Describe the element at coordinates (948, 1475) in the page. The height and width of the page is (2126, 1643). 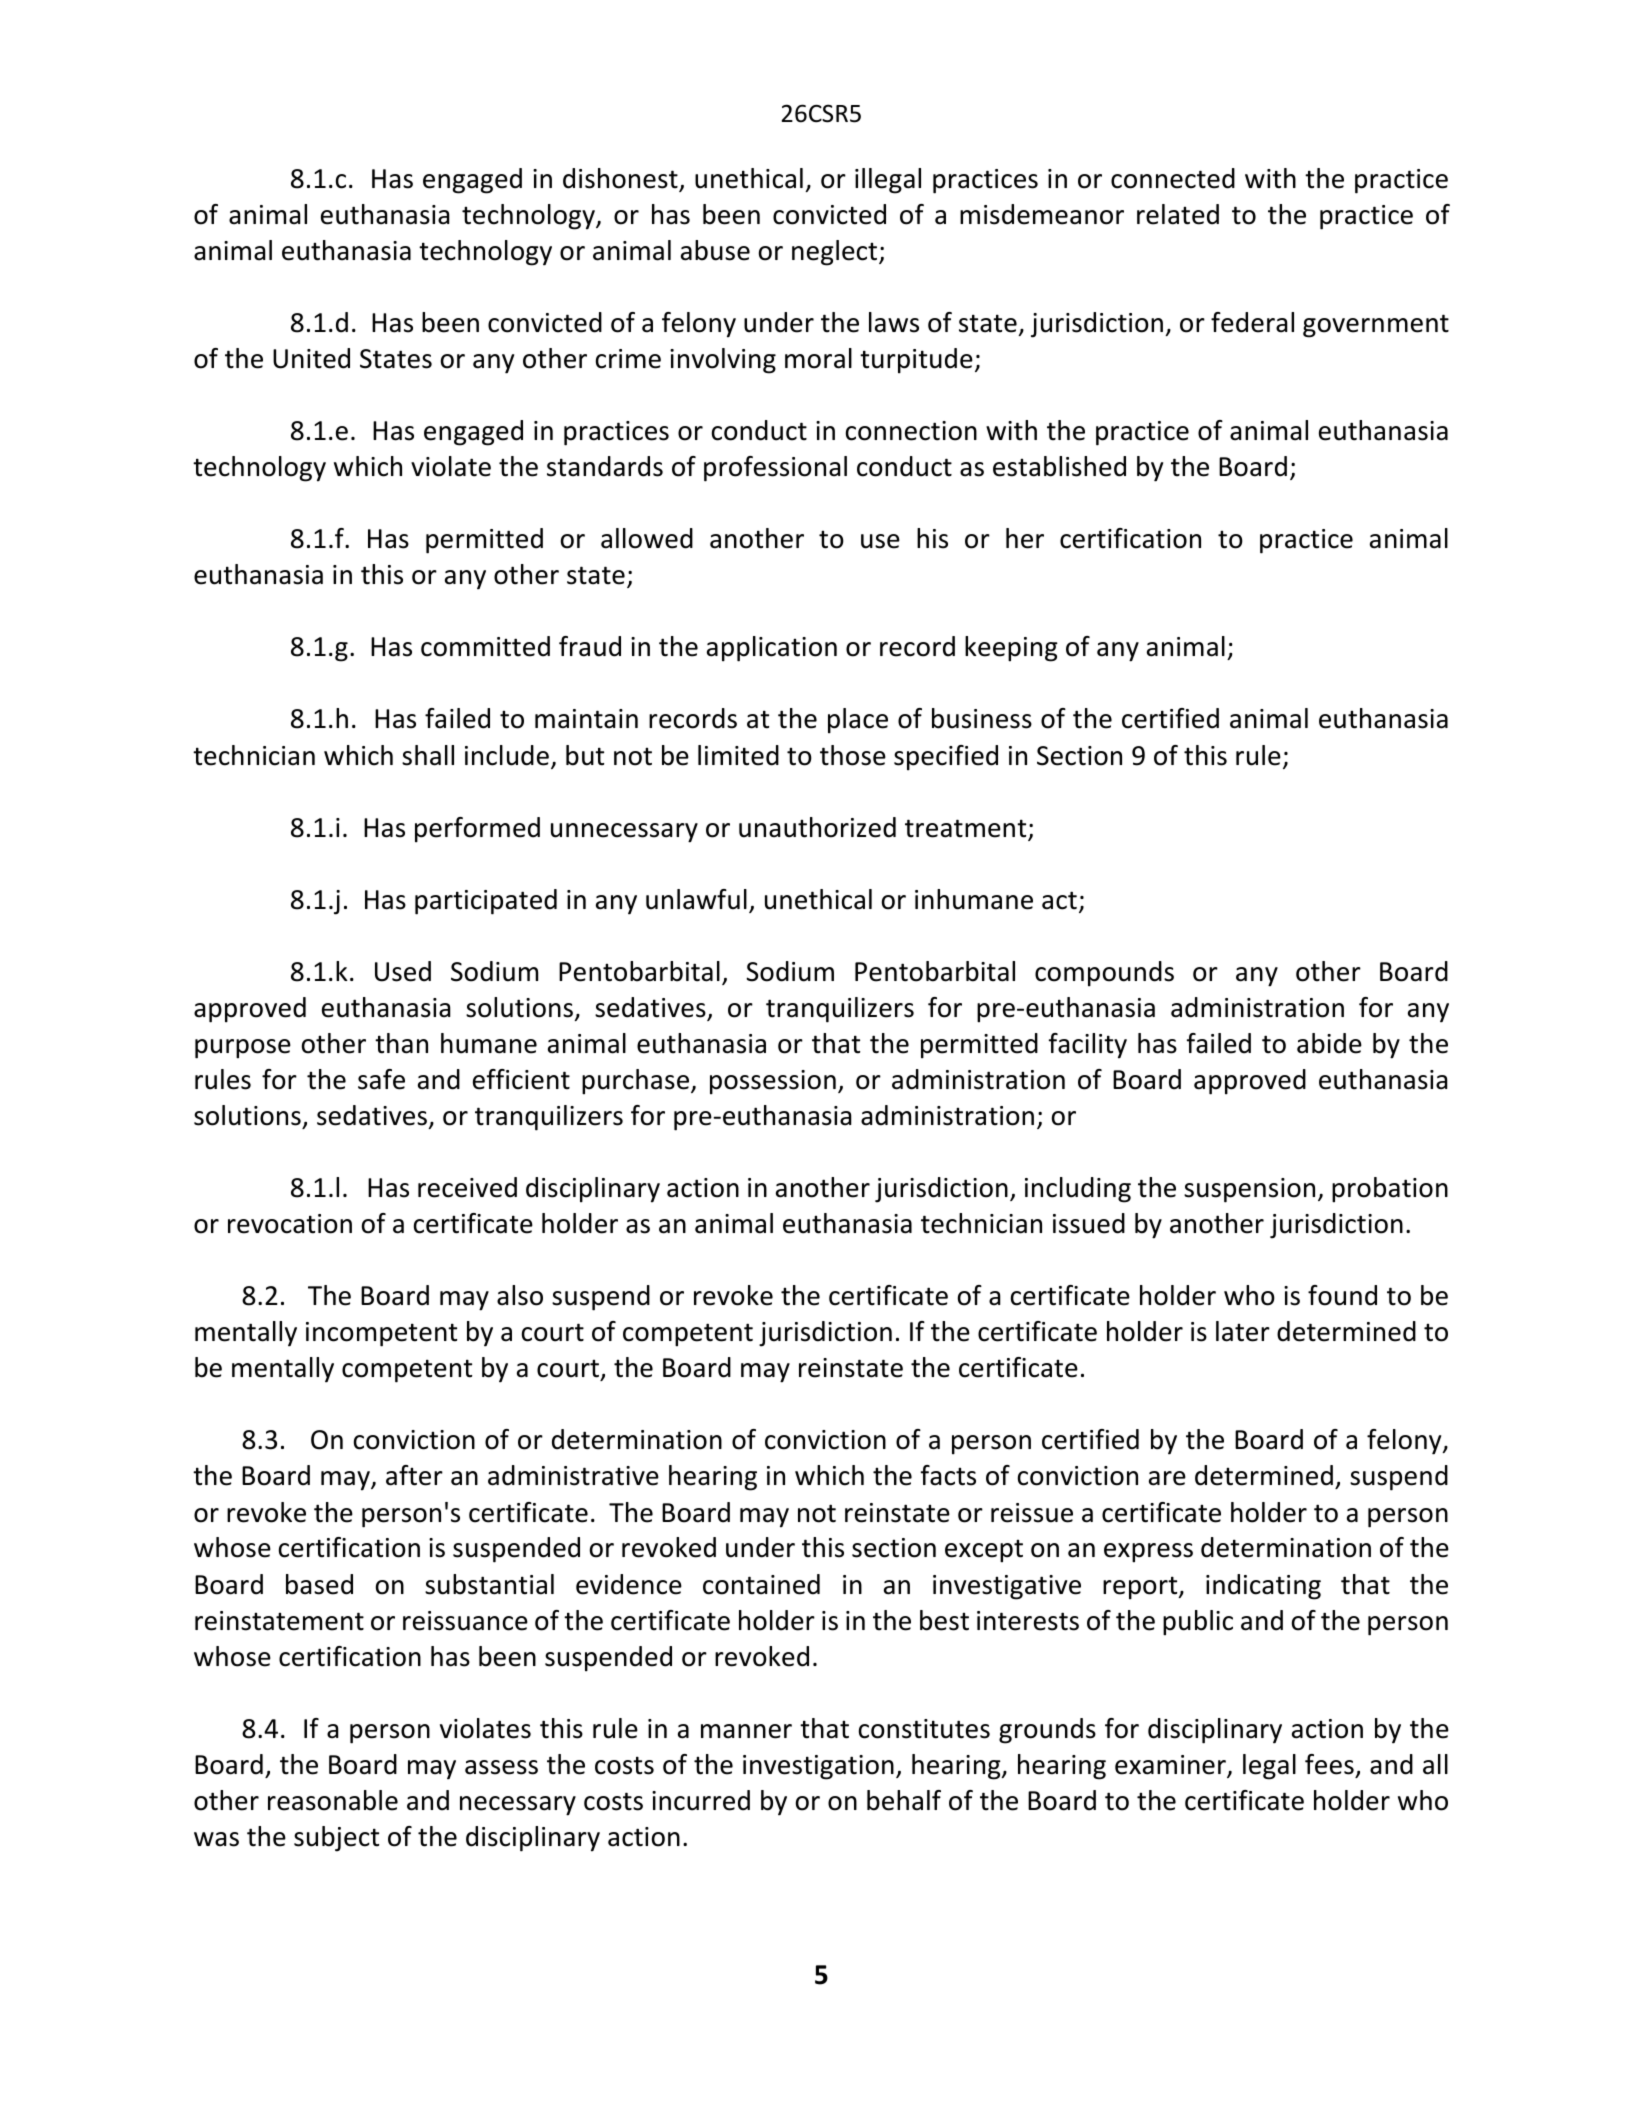
I see `facts` at that location.
